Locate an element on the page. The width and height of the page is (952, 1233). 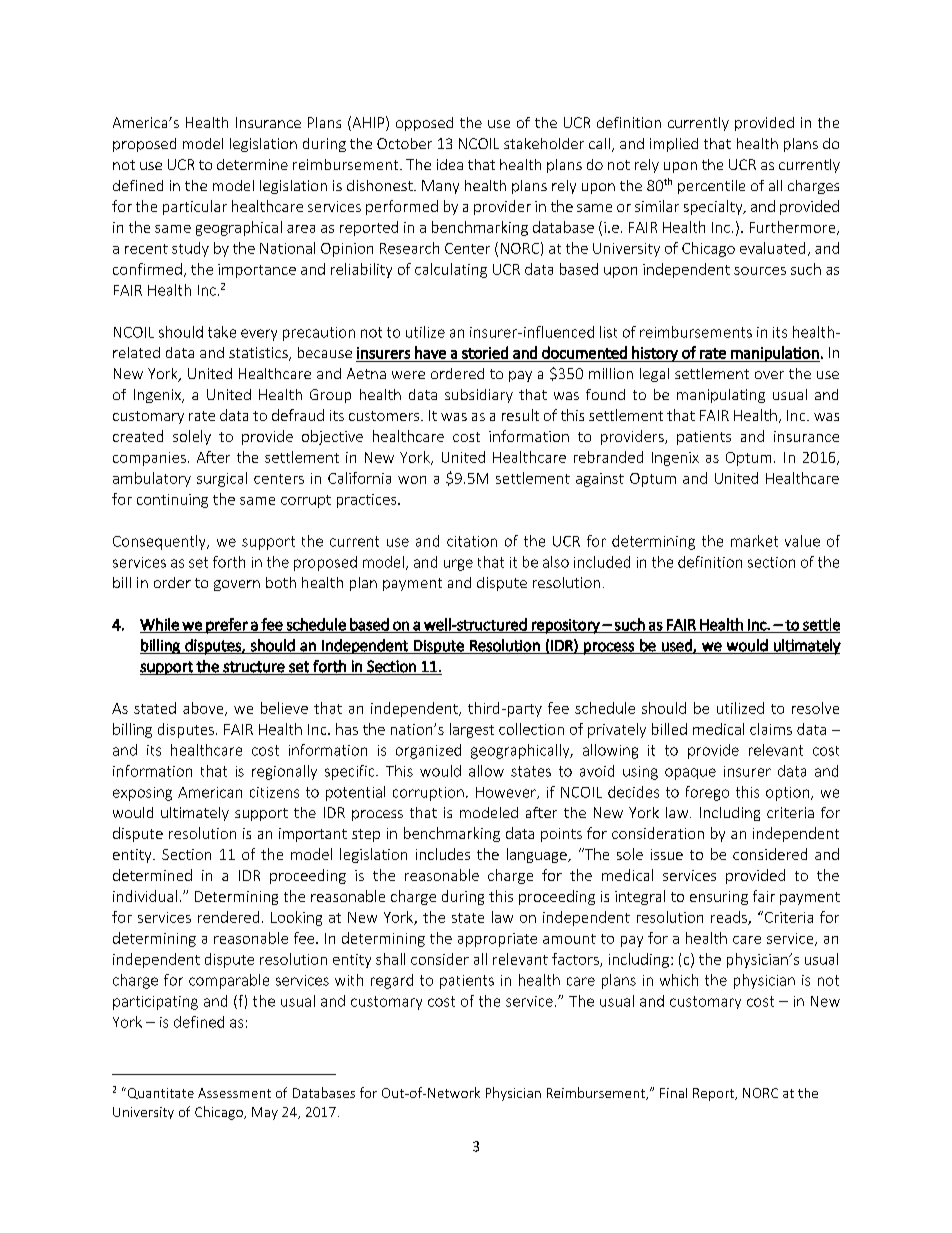
particular is located at coordinates (195, 207).
